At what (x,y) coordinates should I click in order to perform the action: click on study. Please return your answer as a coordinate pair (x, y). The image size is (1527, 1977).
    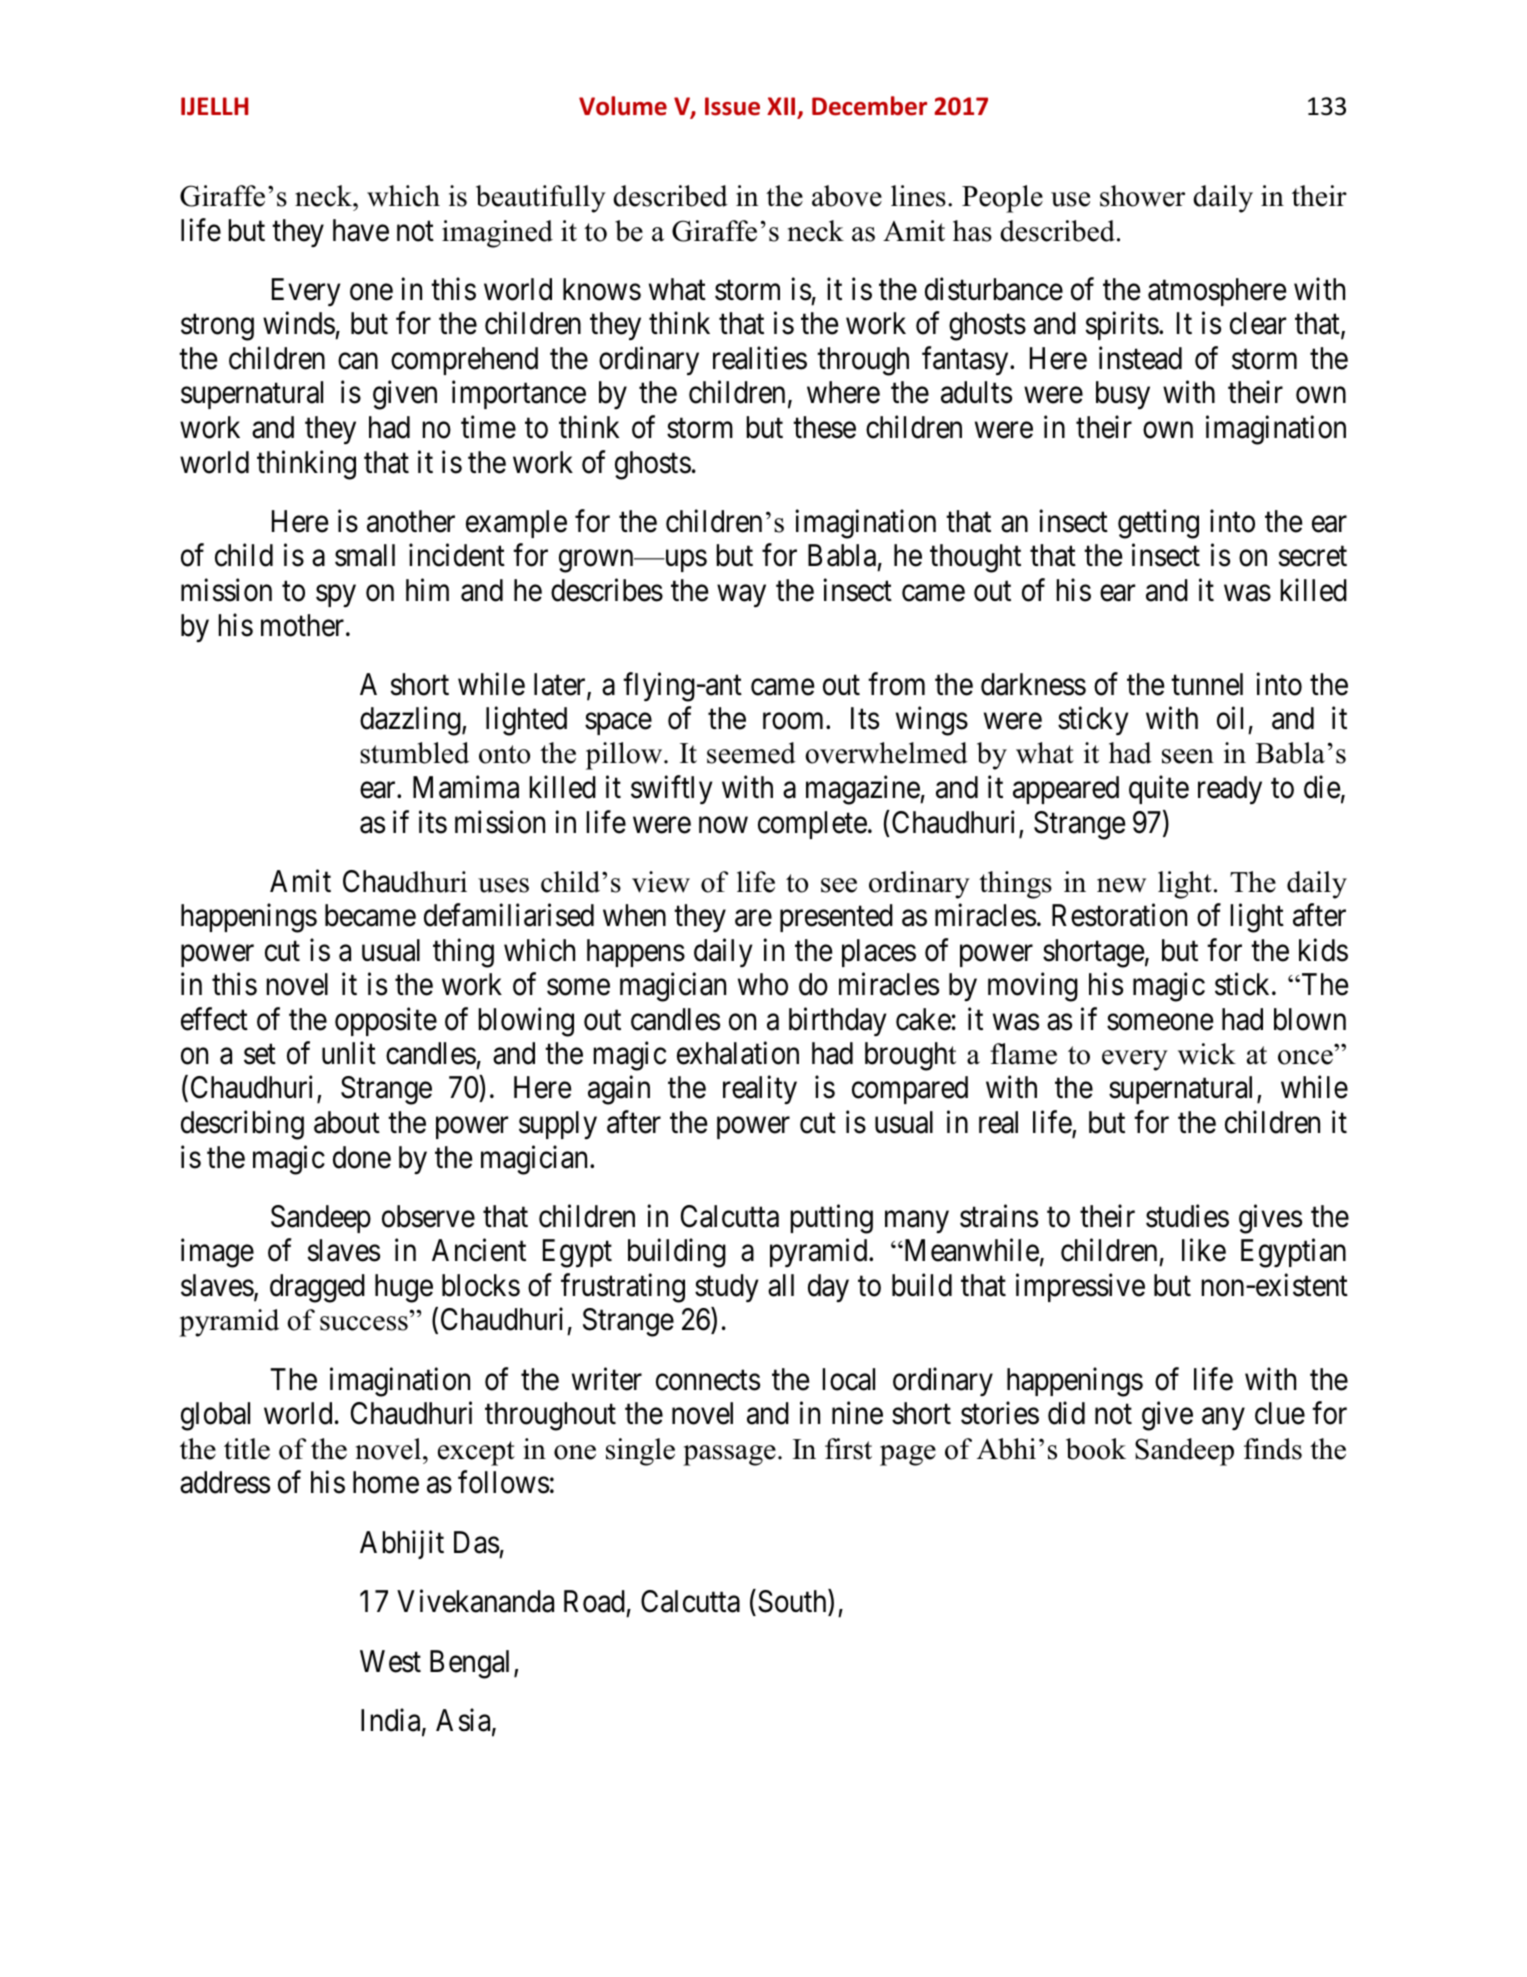
    Looking at the image, I should click on (727, 1288).
